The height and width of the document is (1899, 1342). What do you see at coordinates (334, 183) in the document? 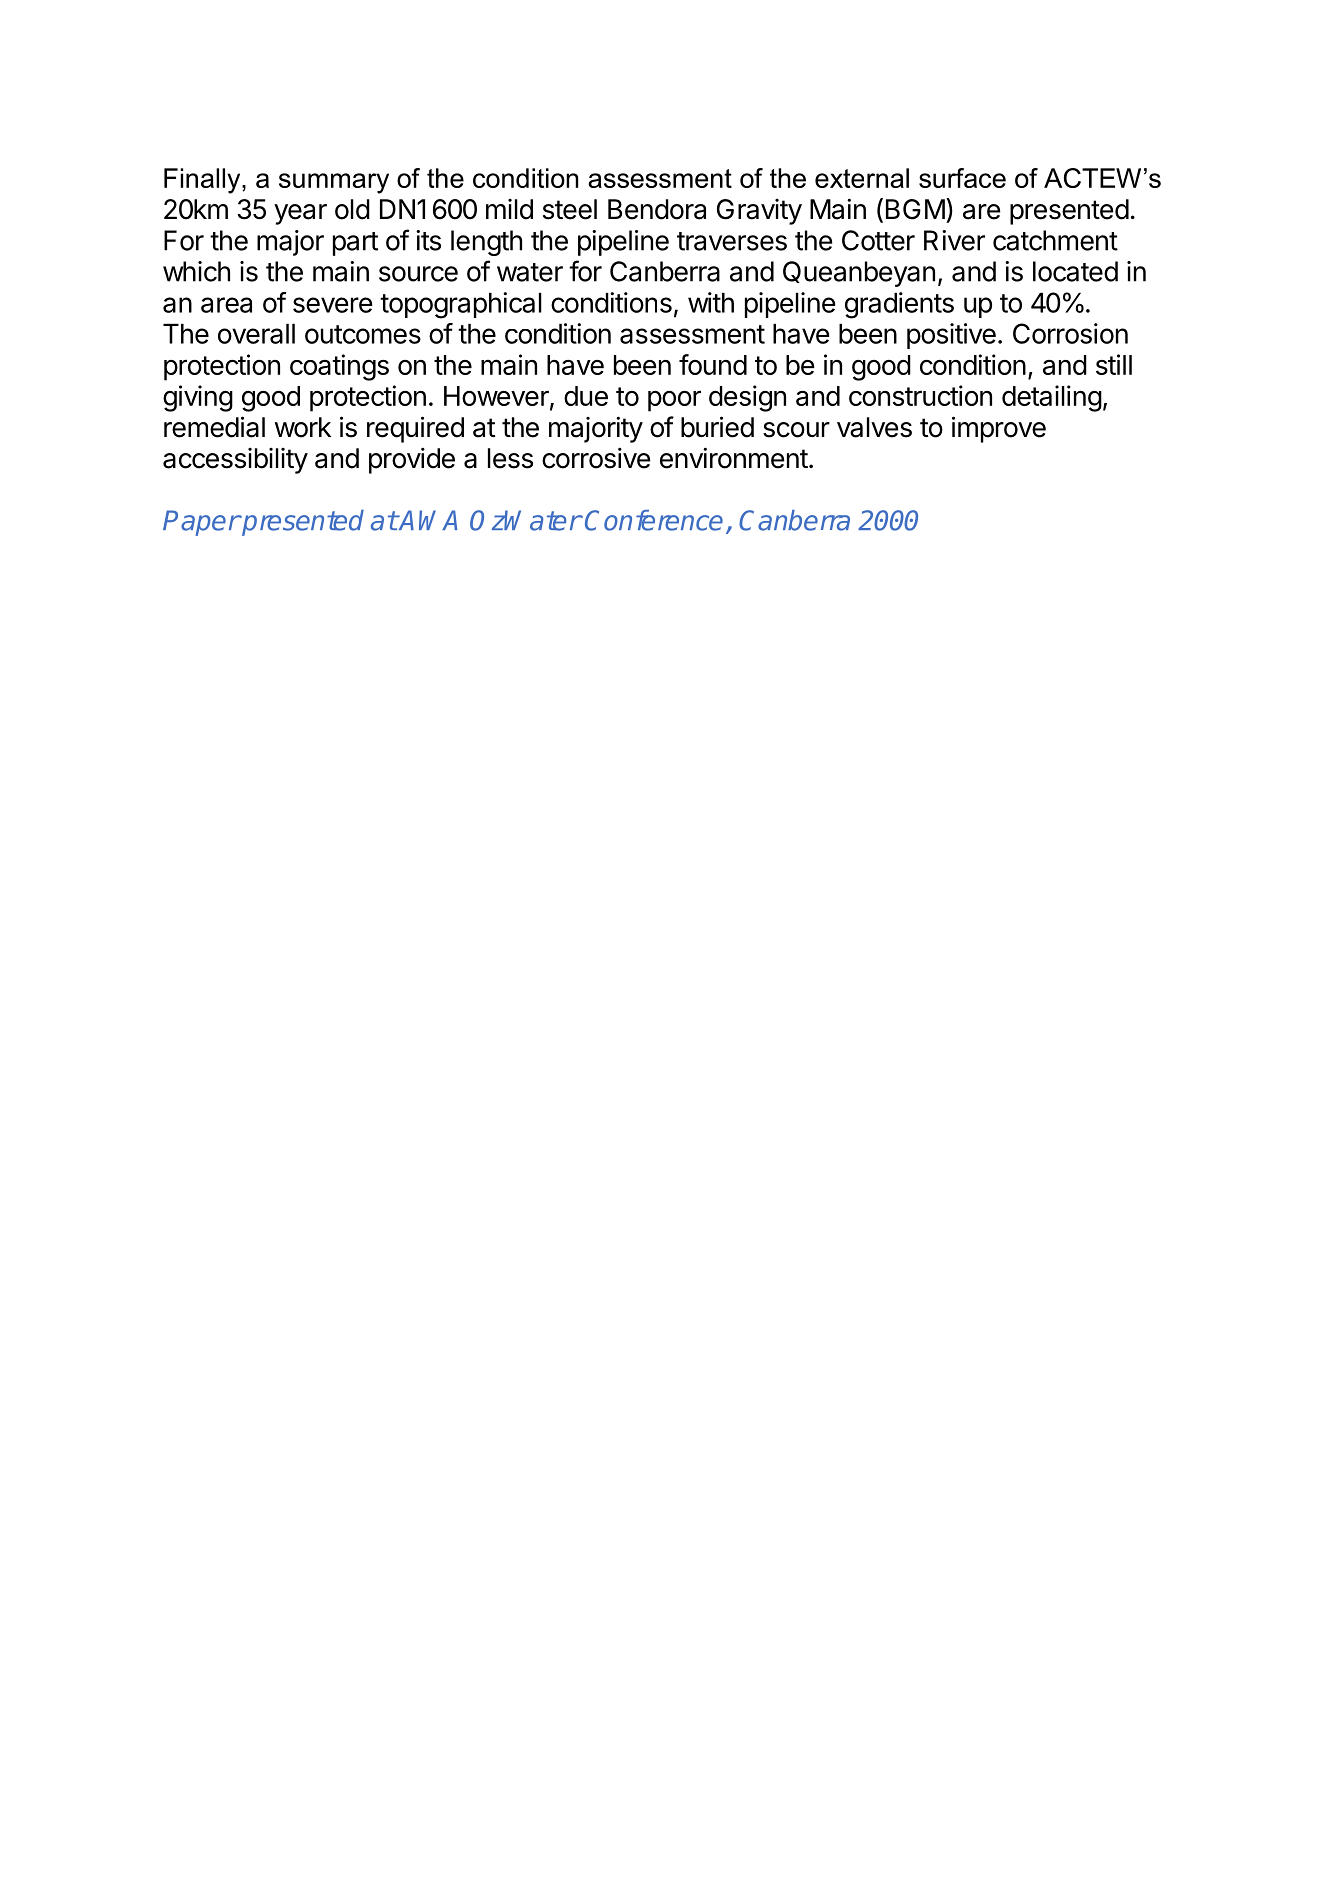
I see `summary` at bounding box center [334, 183].
